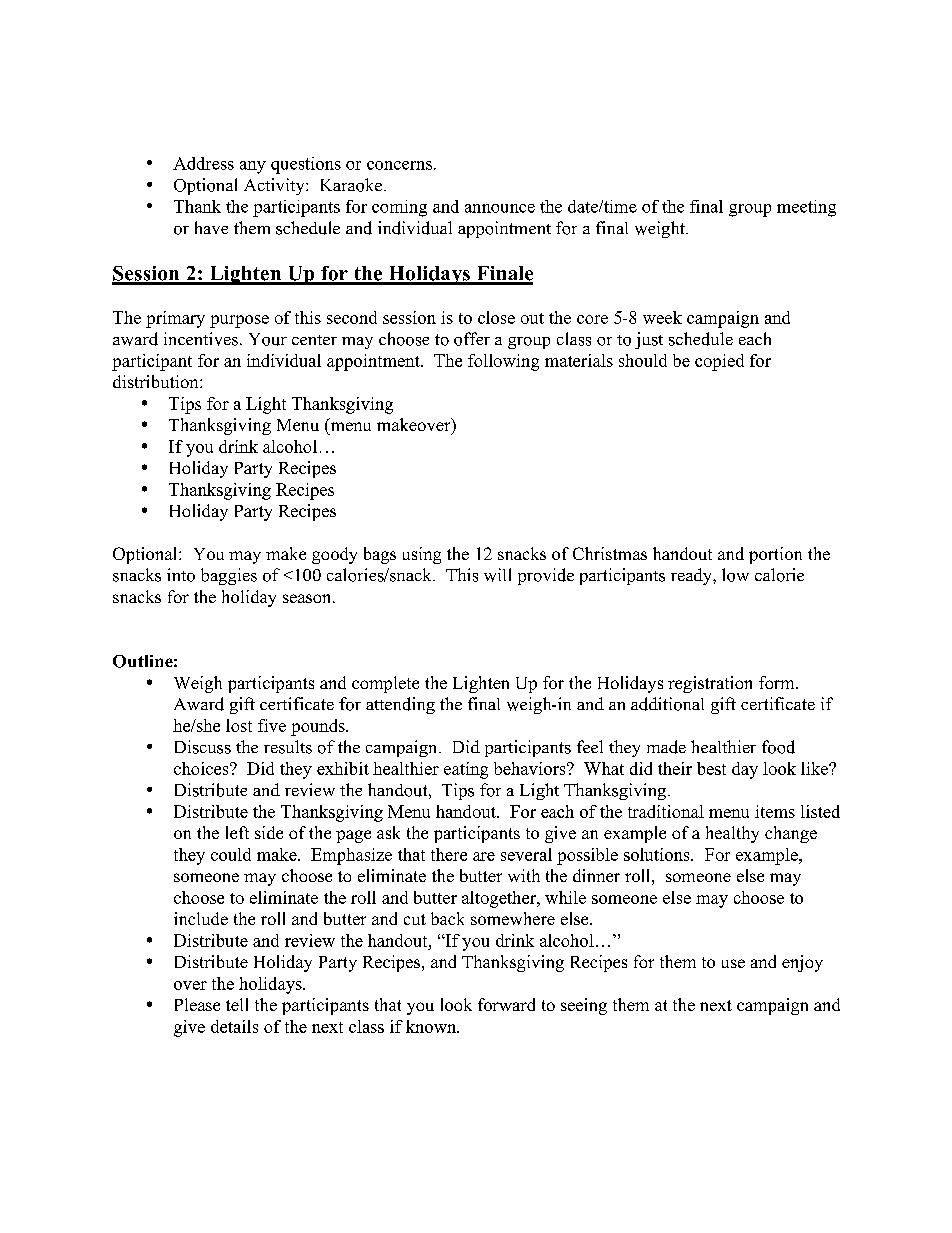 Image resolution: width=952 pixels, height=1233 pixels. Describe the element at coordinates (500, 208) in the screenshot. I see `announce` at that location.
